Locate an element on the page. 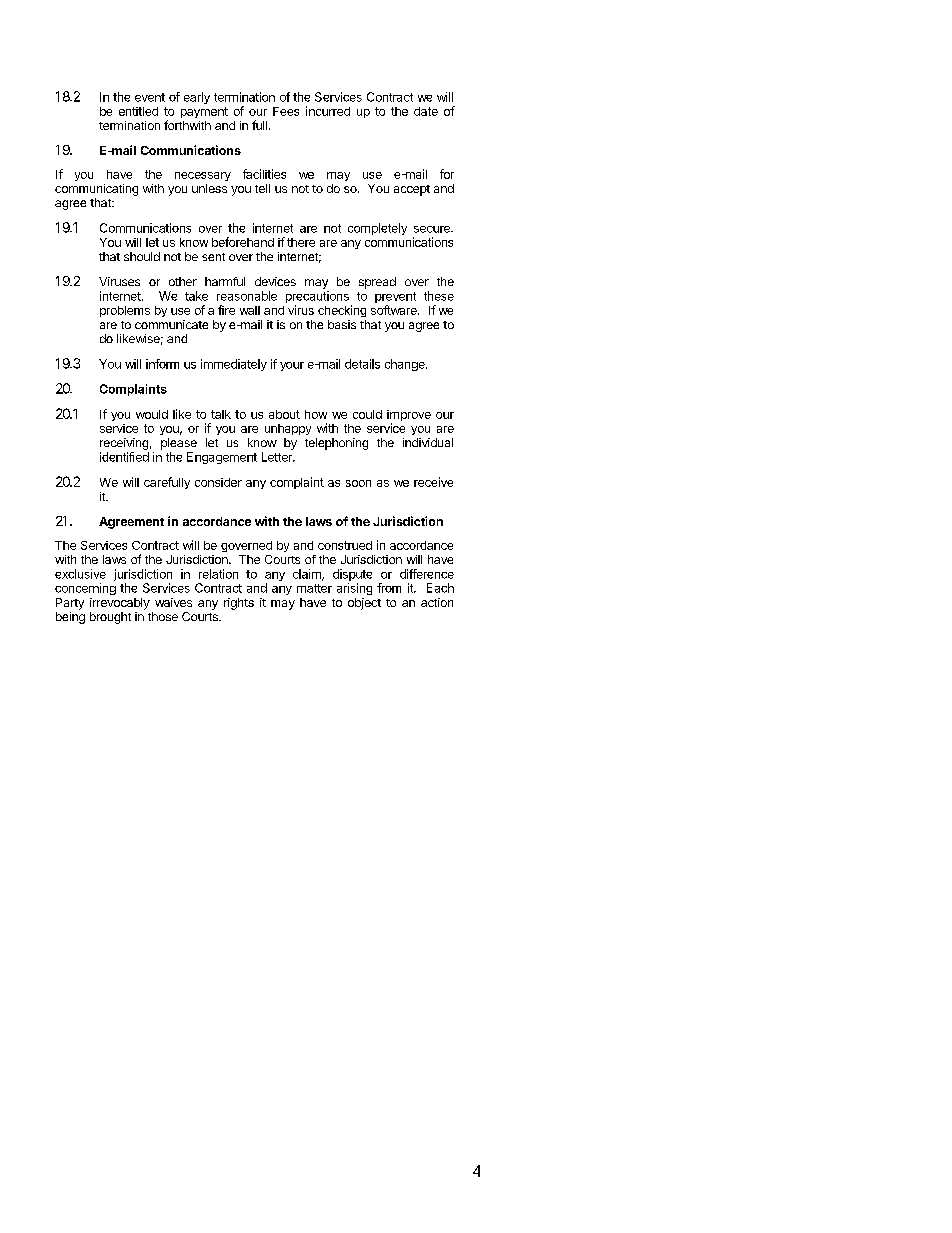  irrevocably is located at coordinates (120, 604).
